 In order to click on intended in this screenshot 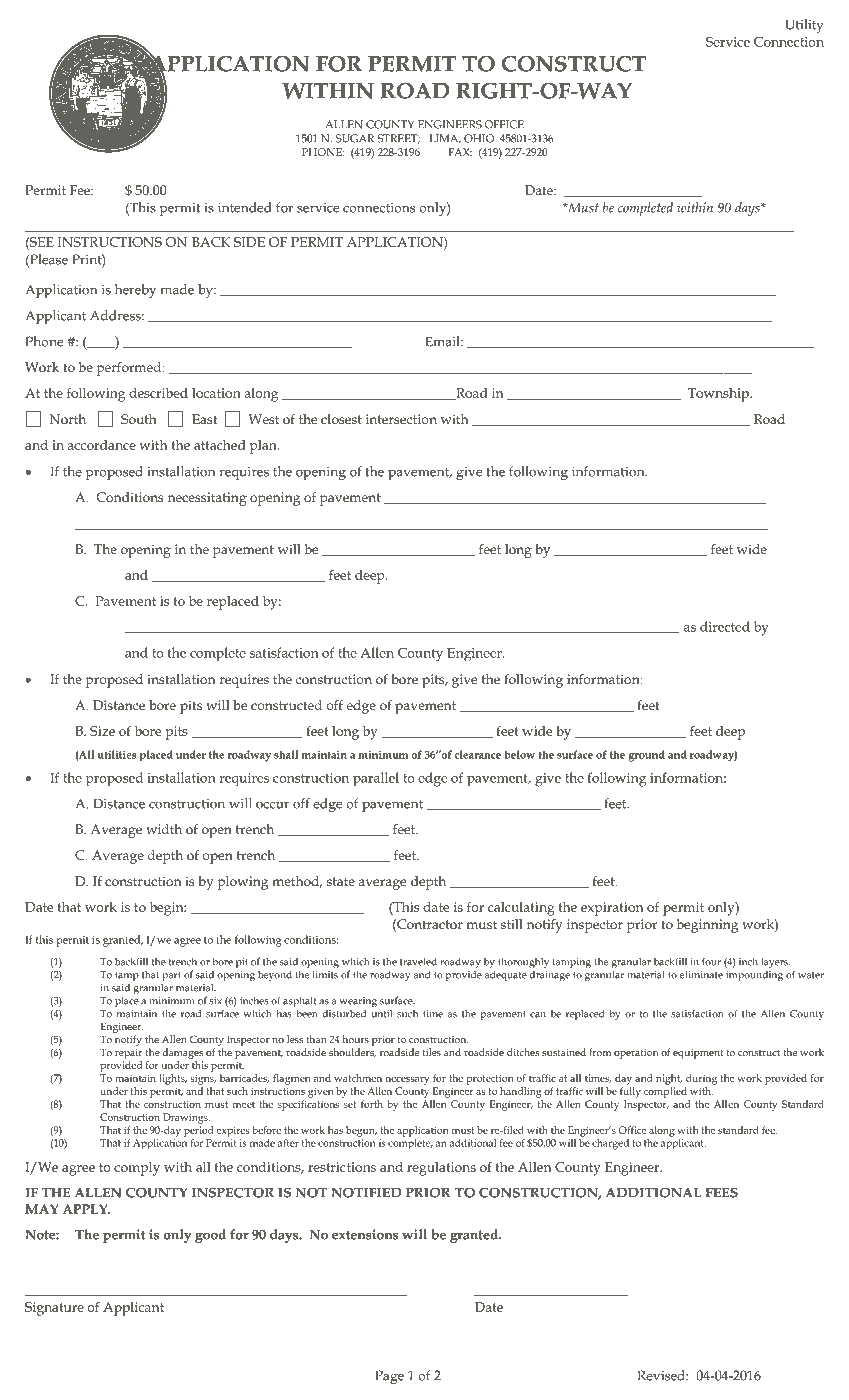, I will do `click(245, 207)`.
